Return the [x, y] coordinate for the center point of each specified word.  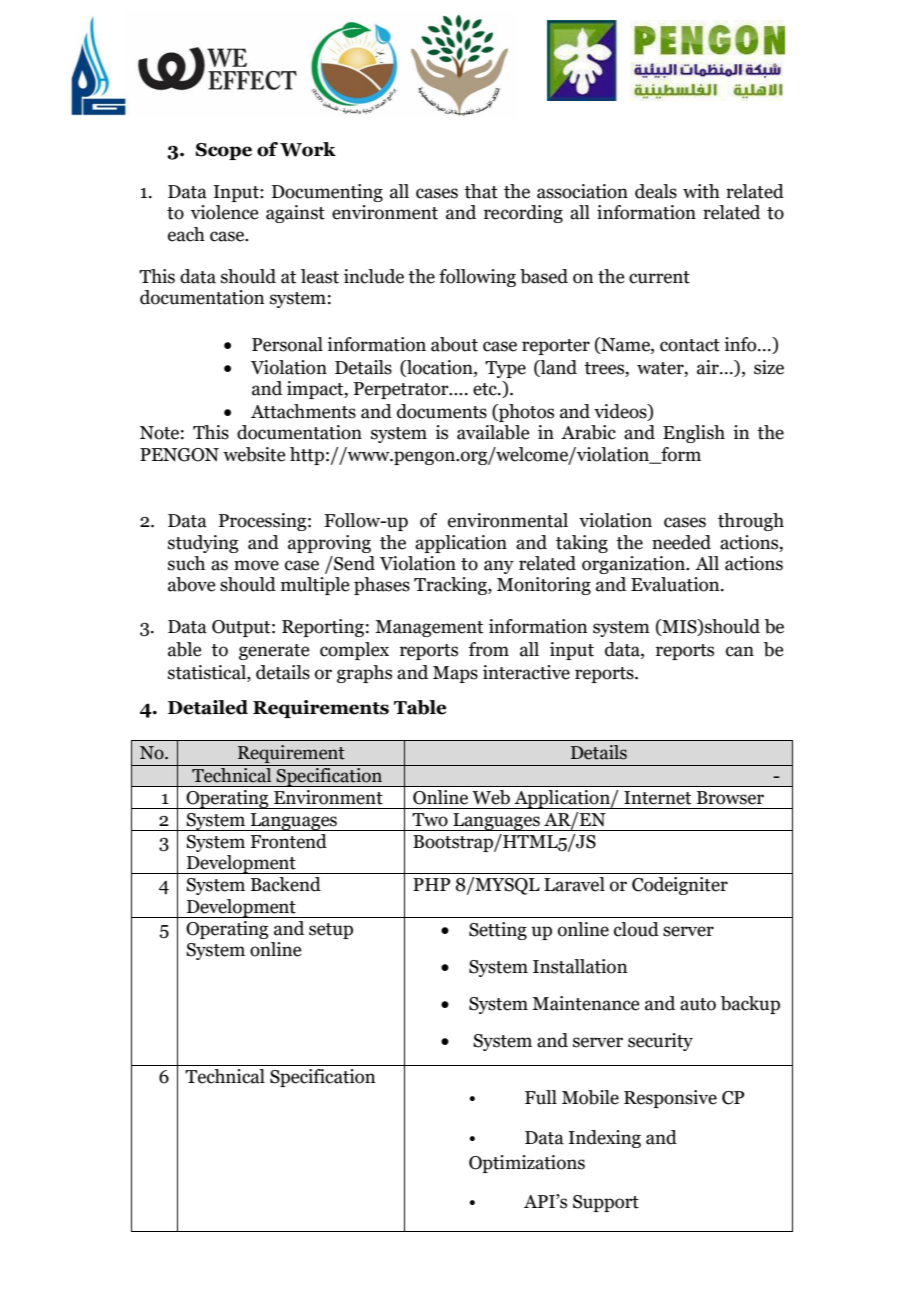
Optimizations [527, 1164]
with [701, 191]
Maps [455, 674]
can [740, 651]
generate [274, 652]
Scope [224, 151]
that [481, 191]
